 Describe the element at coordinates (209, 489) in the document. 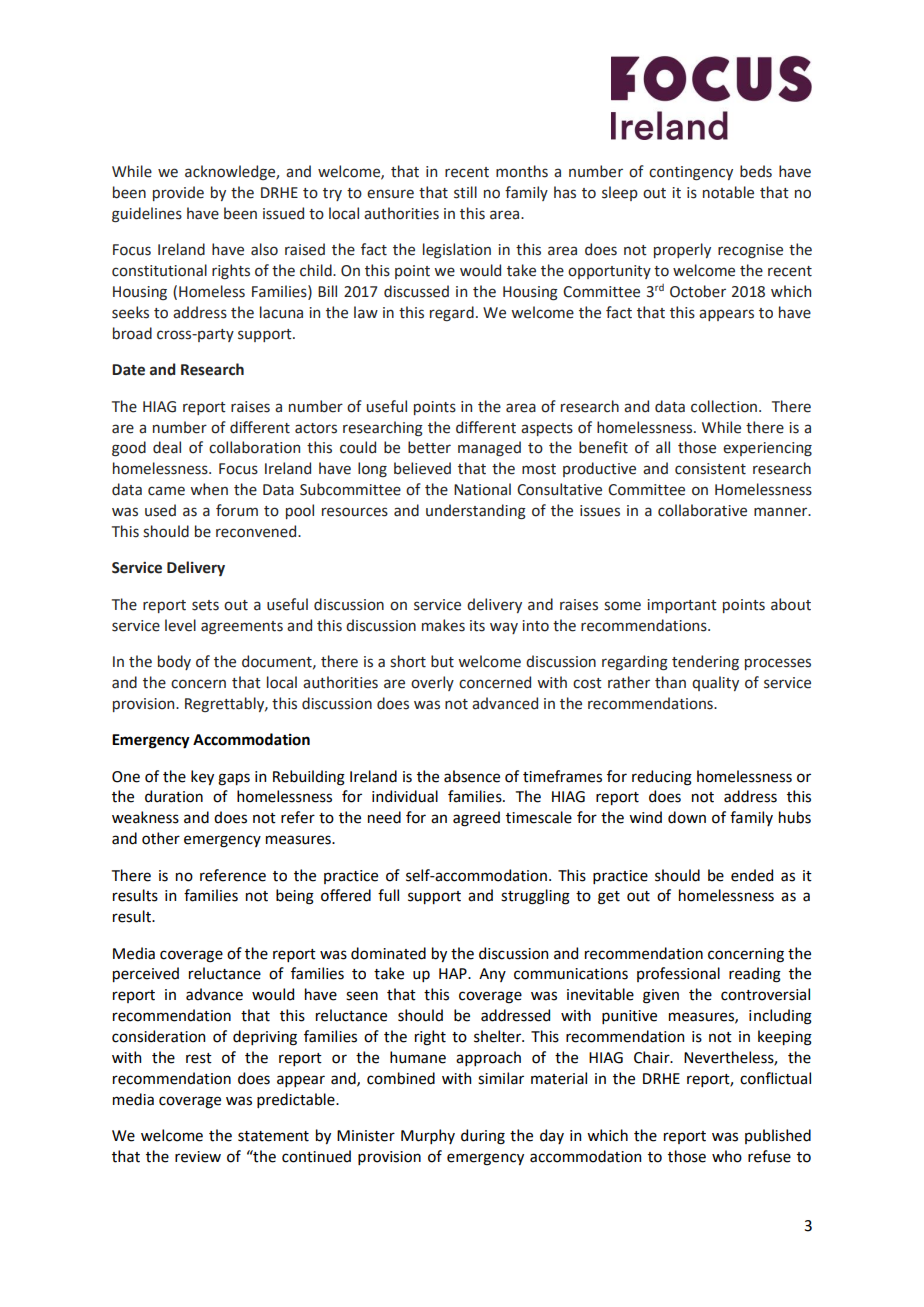

I see `when` at that location.
